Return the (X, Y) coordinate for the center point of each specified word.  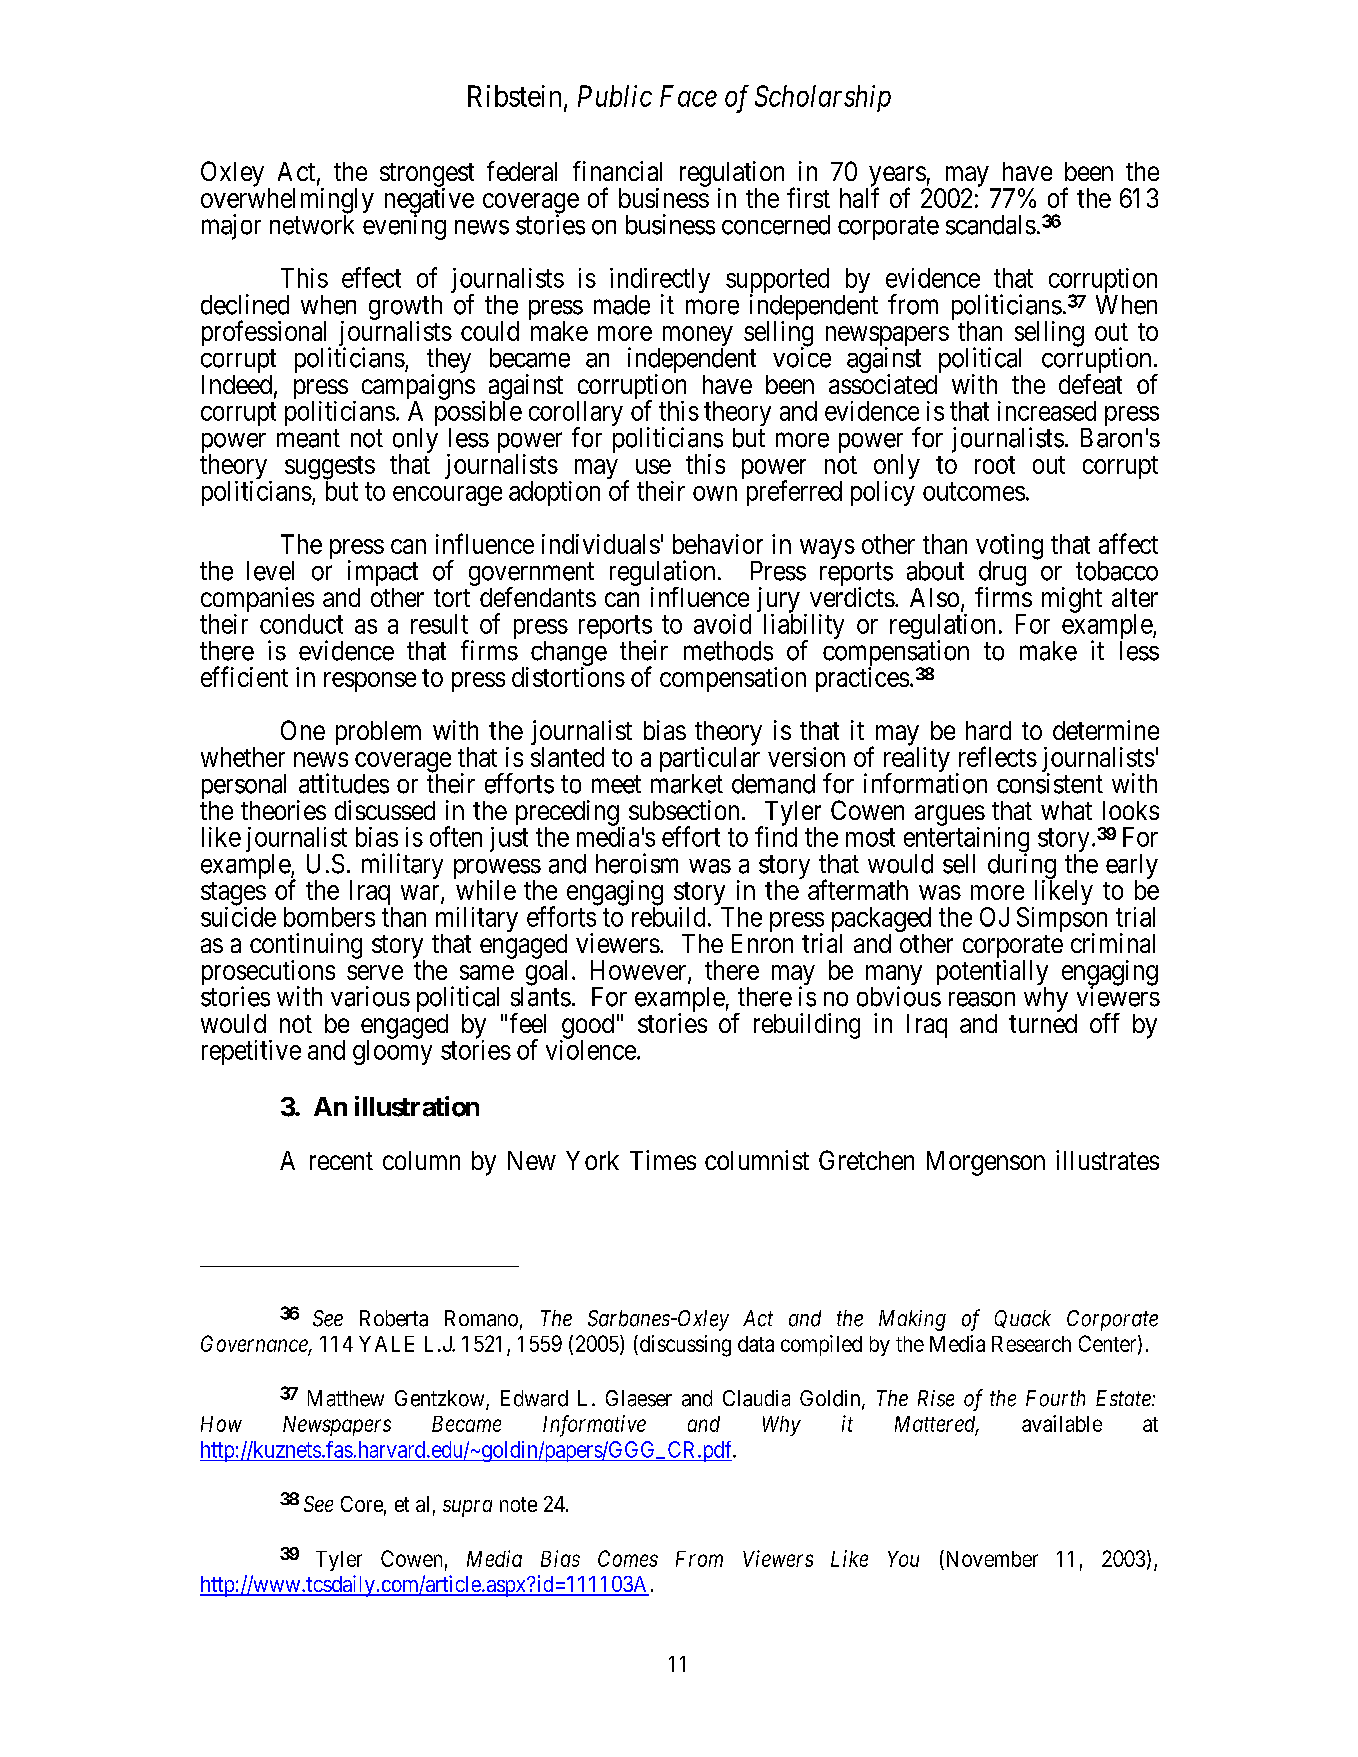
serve (375, 972)
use (653, 466)
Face (688, 96)
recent (341, 1161)
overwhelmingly (287, 202)
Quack (1023, 1319)
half (859, 197)
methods (728, 651)
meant (308, 438)
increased (1047, 411)
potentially (992, 974)
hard (988, 730)
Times (663, 1160)
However (640, 971)
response (370, 682)
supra (467, 1508)
